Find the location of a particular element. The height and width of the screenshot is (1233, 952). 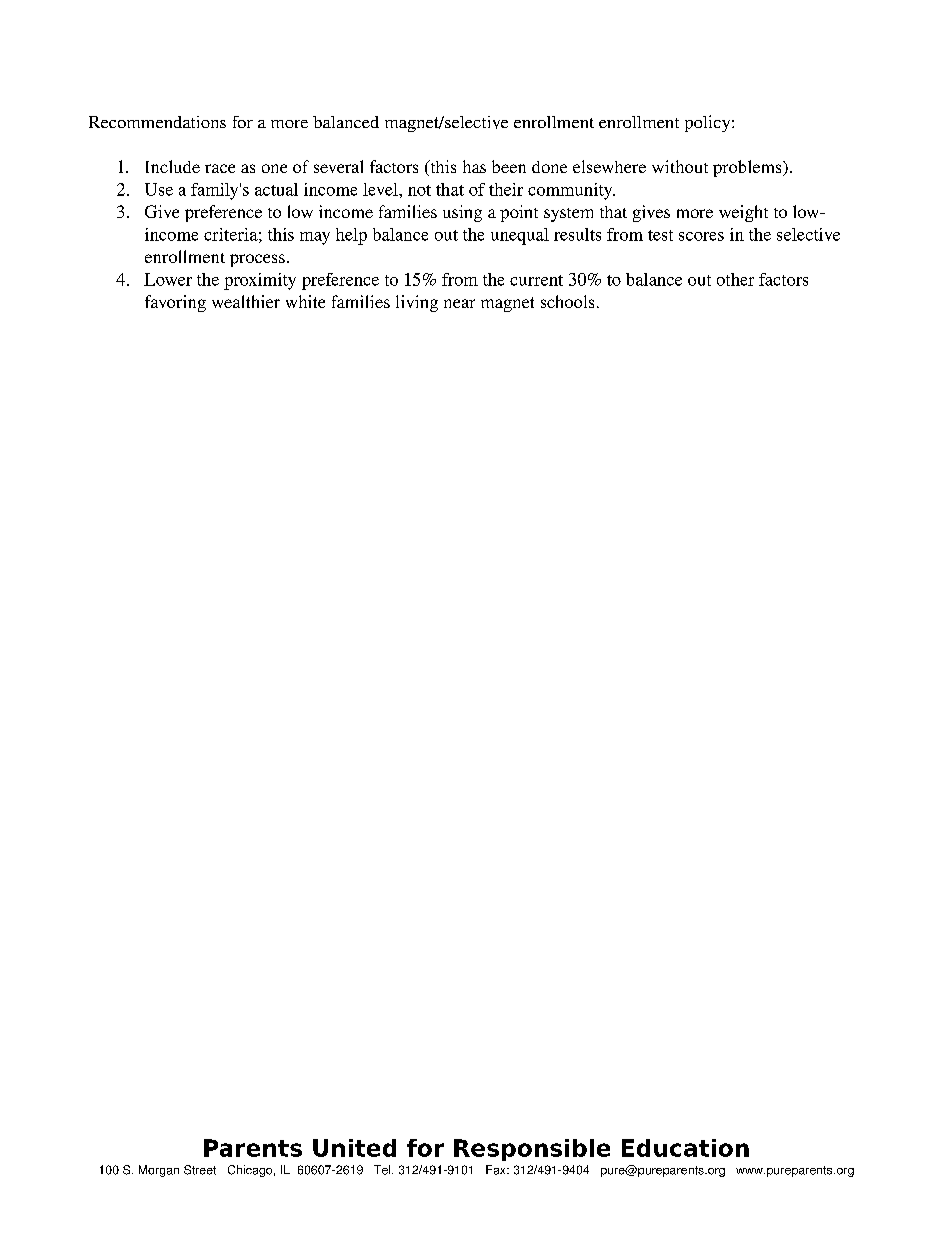

Fax is located at coordinates (497, 1170).
